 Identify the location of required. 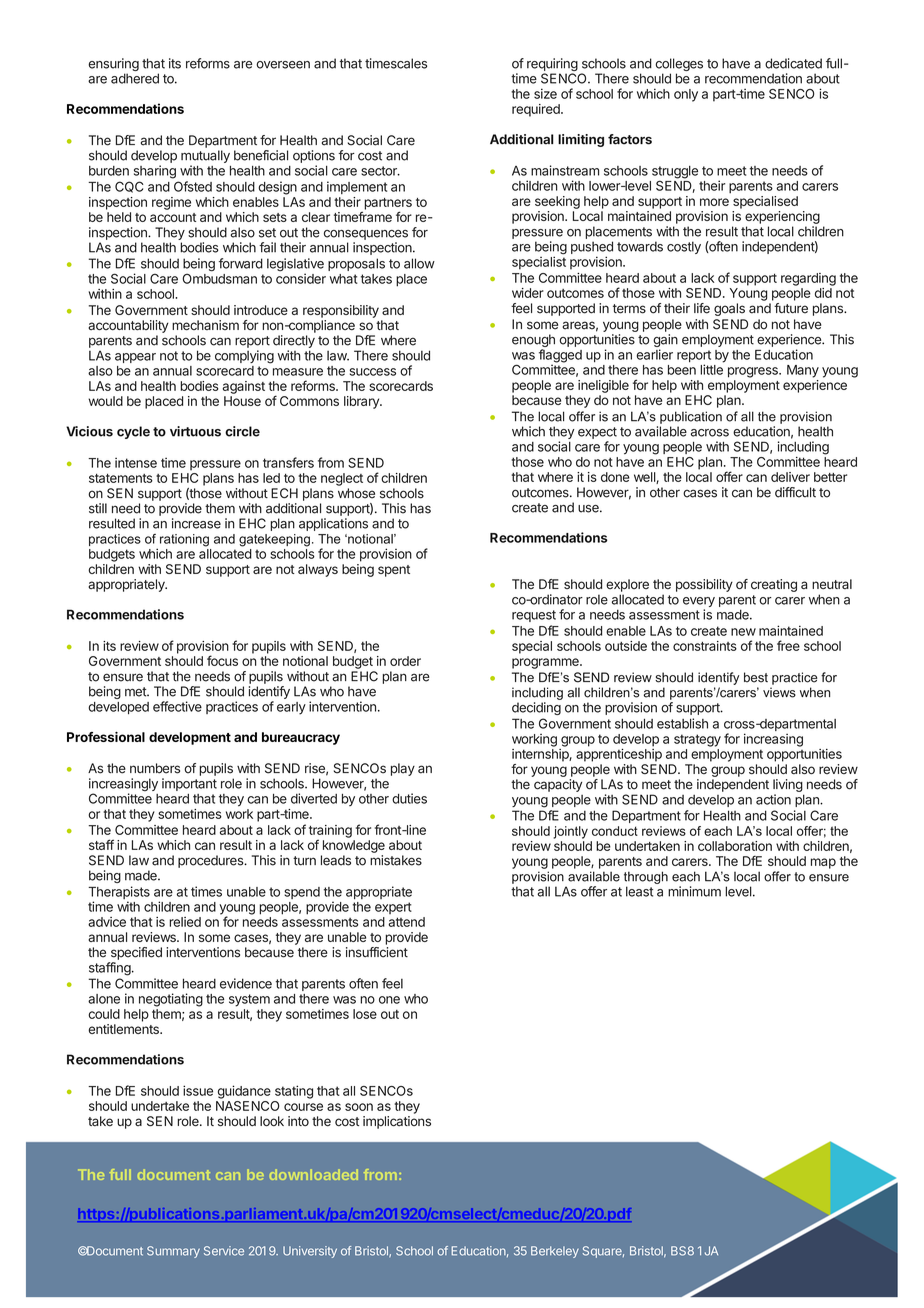
(537, 110).
